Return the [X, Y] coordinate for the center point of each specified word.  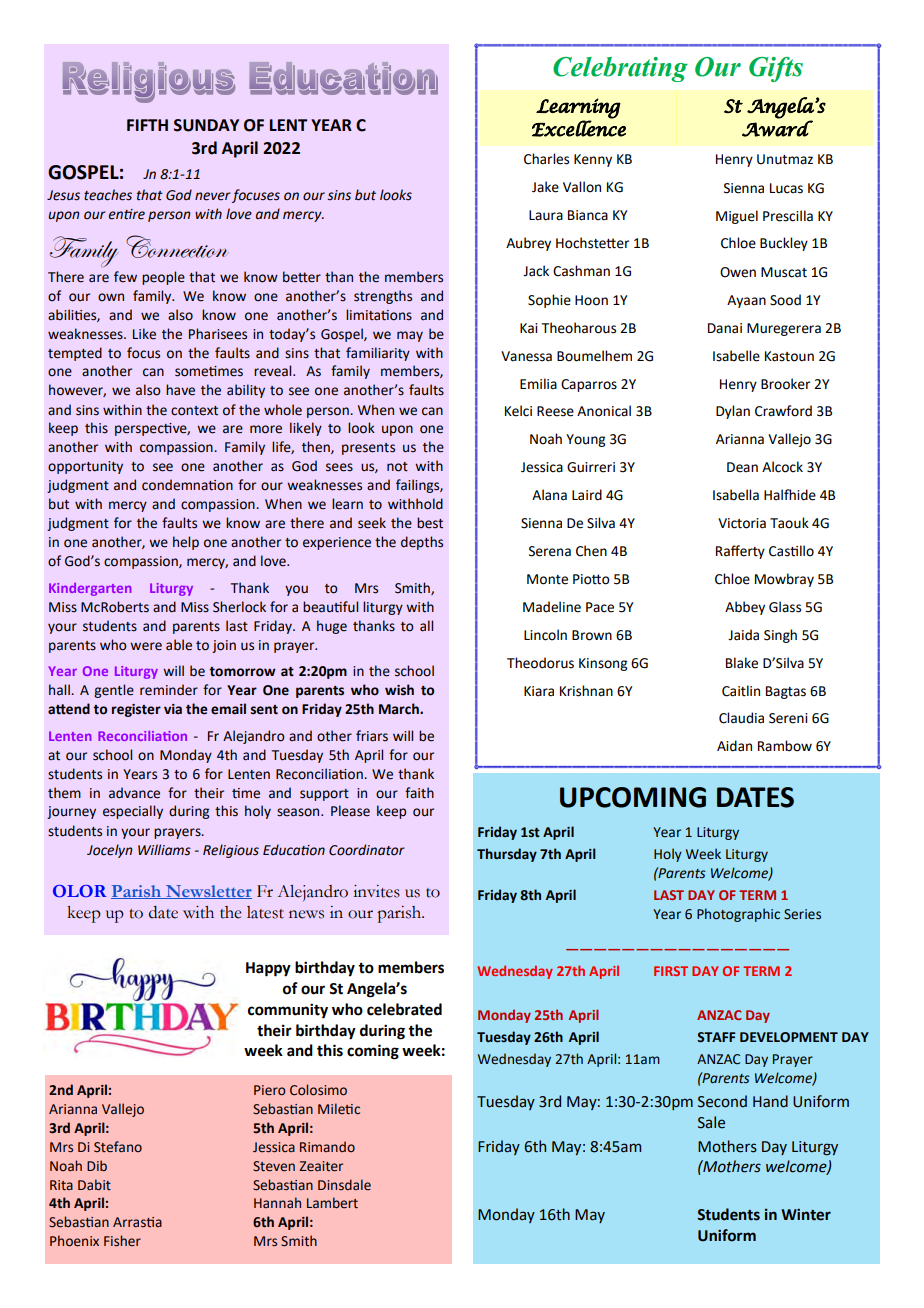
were [146, 646]
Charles [546, 159]
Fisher [122, 1241]
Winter [806, 1214]
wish [399, 690]
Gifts [776, 69]
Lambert [332, 1203]
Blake [742, 663]
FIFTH [147, 125]
